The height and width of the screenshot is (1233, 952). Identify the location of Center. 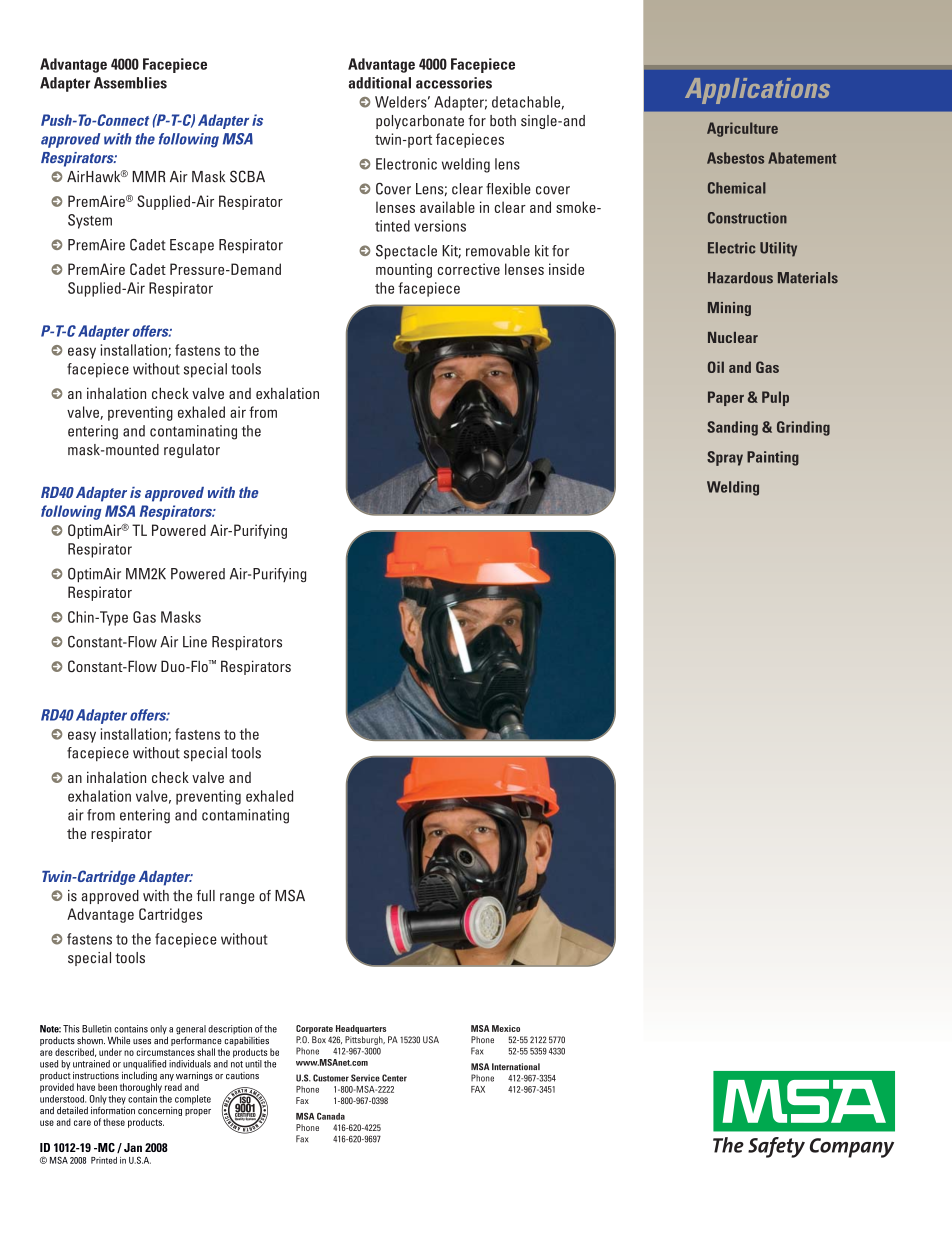
(394, 1078).
